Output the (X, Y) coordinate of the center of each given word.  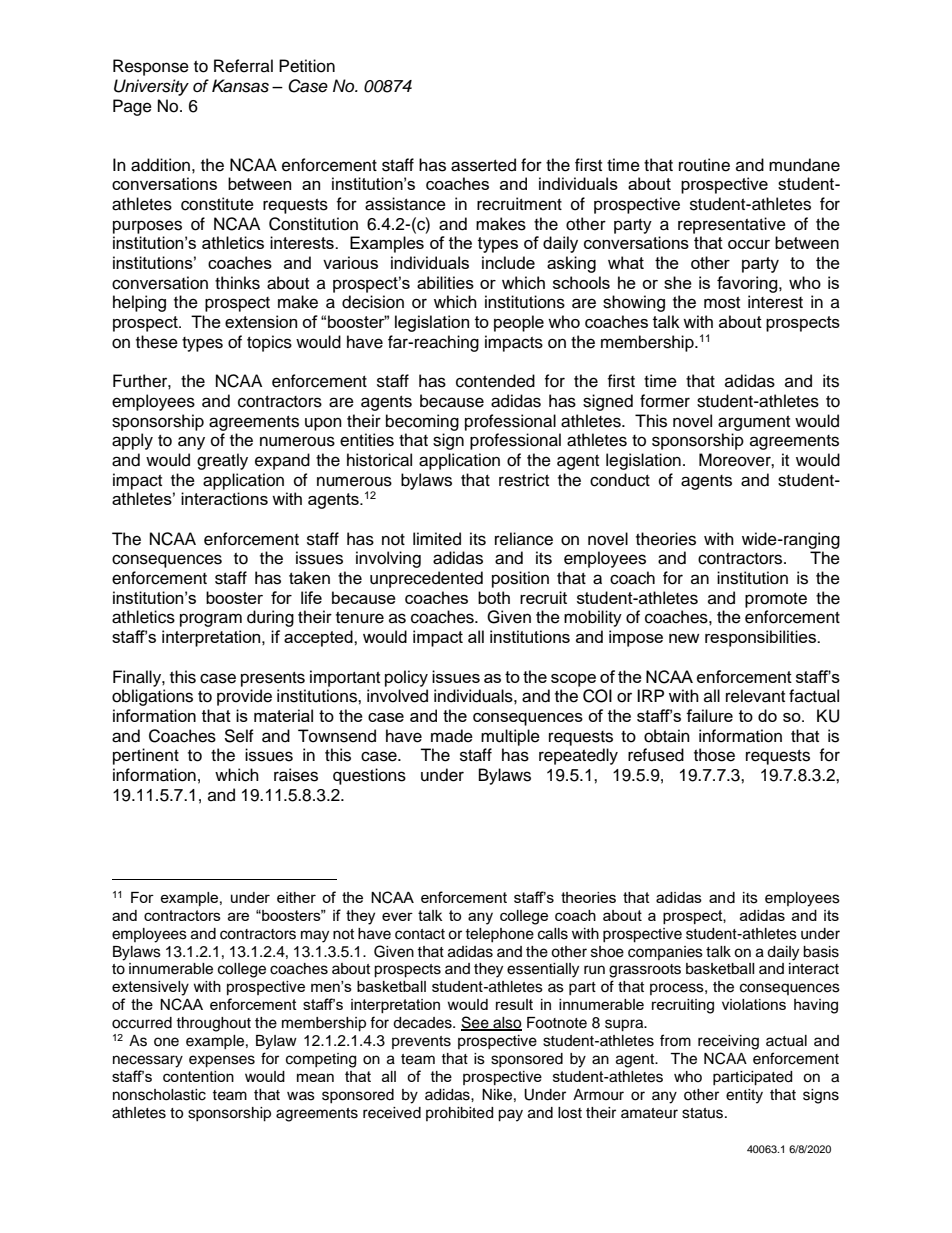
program (211, 620)
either (296, 897)
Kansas (240, 86)
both (494, 597)
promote (776, 600)
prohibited (459, 1114)
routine (704, 165)
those (714, 755)
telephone (499, 935)
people (519, 323)
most (722, 303)
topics (269, 343)
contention (198, 1076)
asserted (483, 165)
